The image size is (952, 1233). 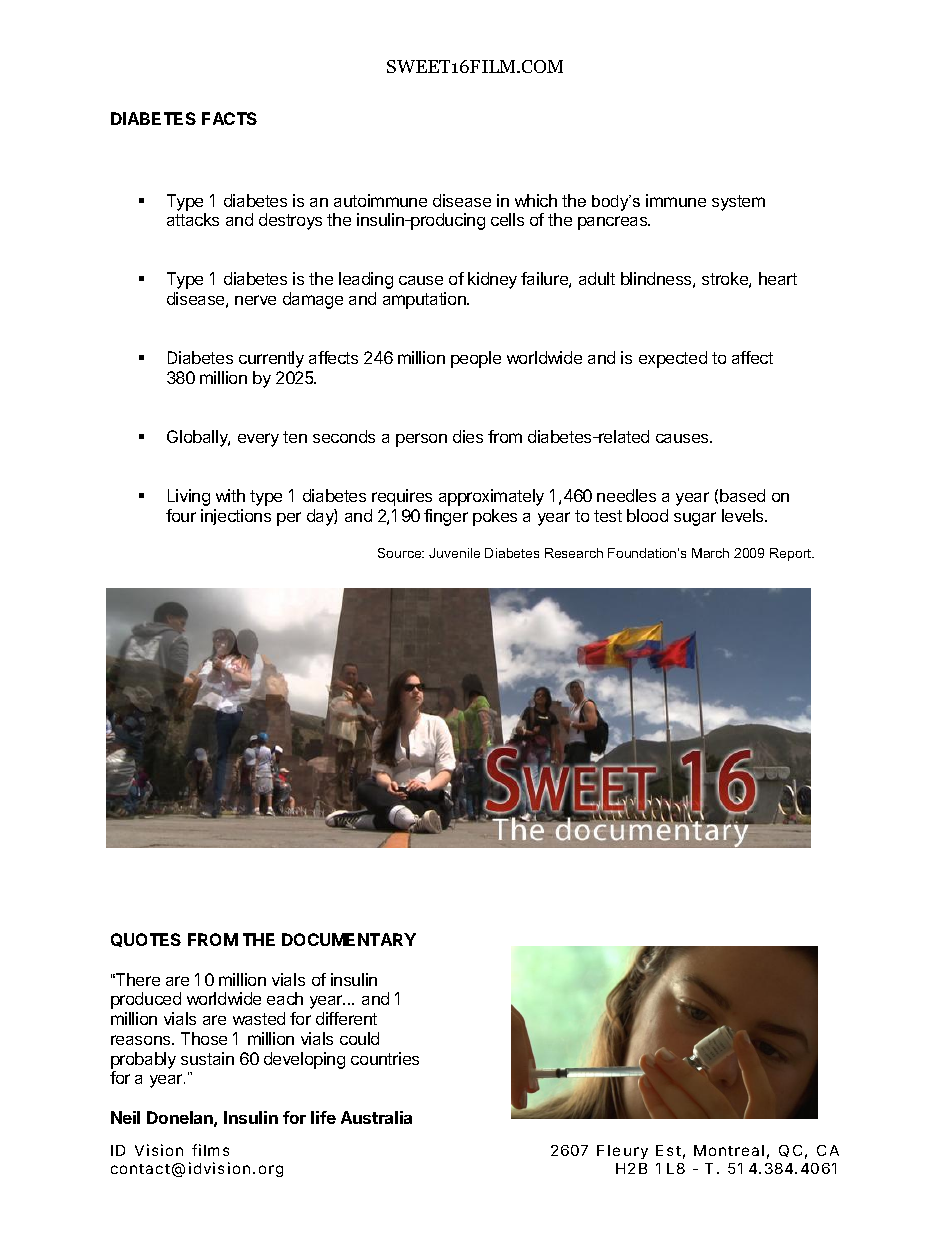 What do you see at coordinates (710, 553) in the screenshot?
I see `March` at bounding box center [710, 553].
